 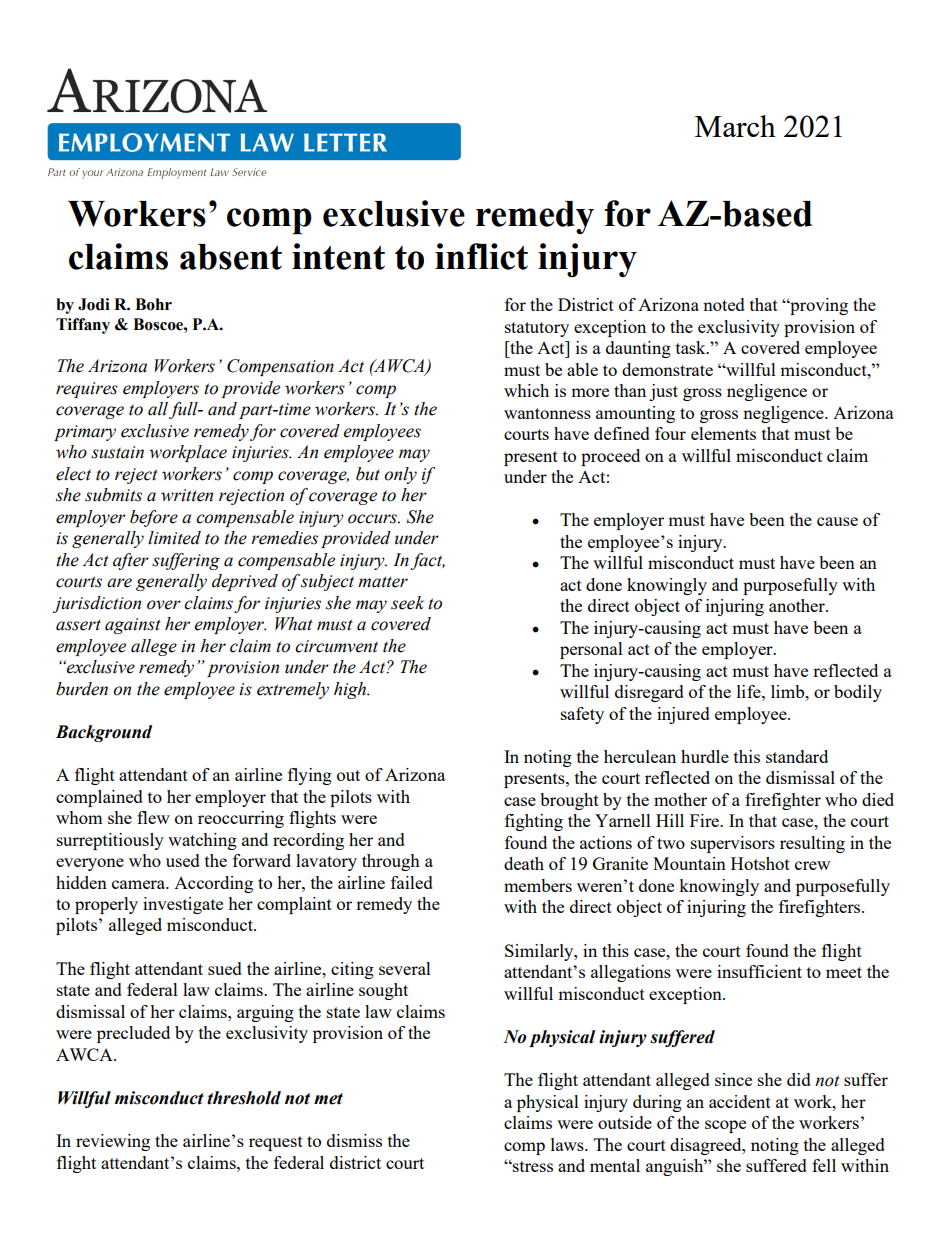 I want to click on another, so click(x=798, y=605).
